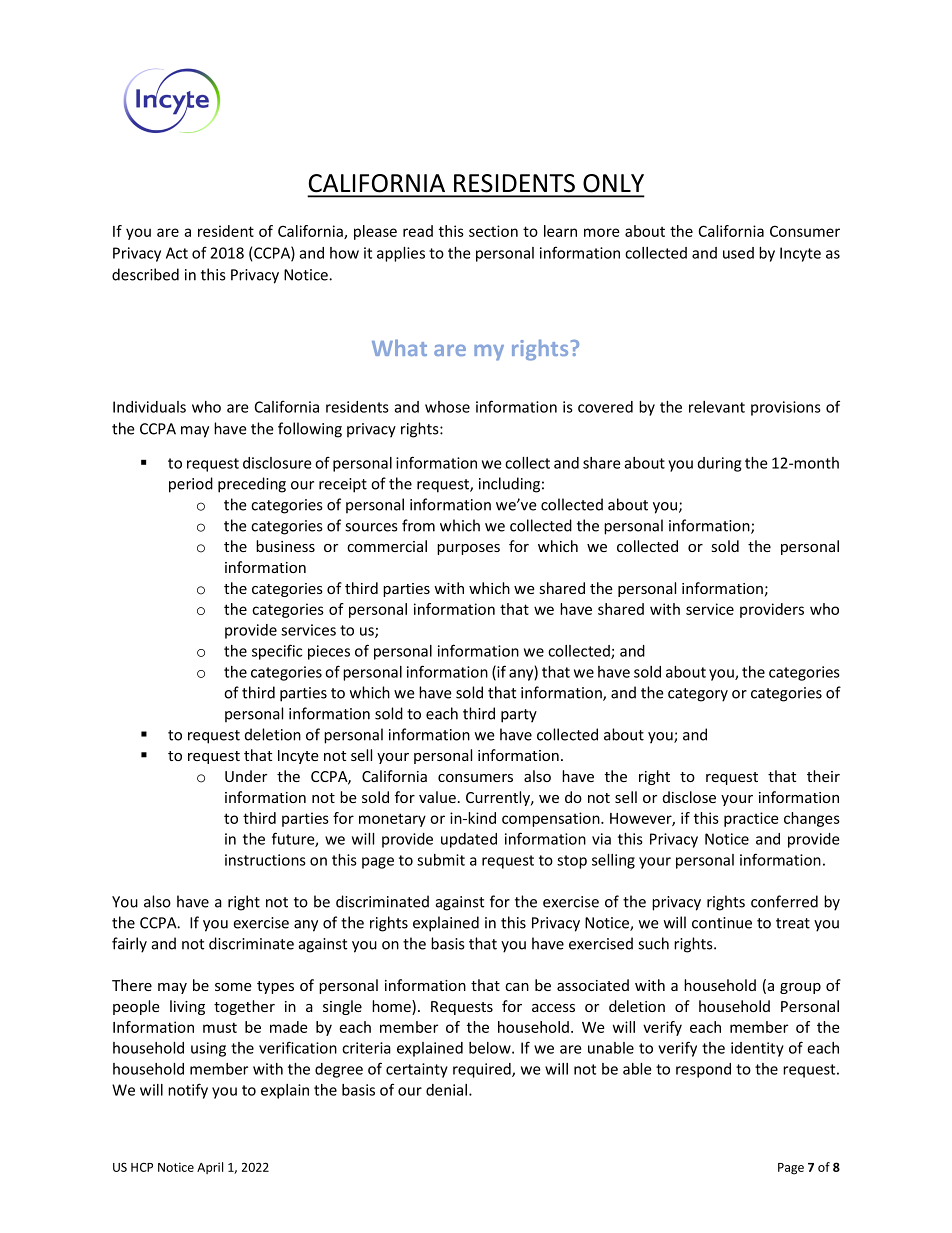  Describe the element at coordinates (519, 716) in the screenshot. I see `party` at that location.
